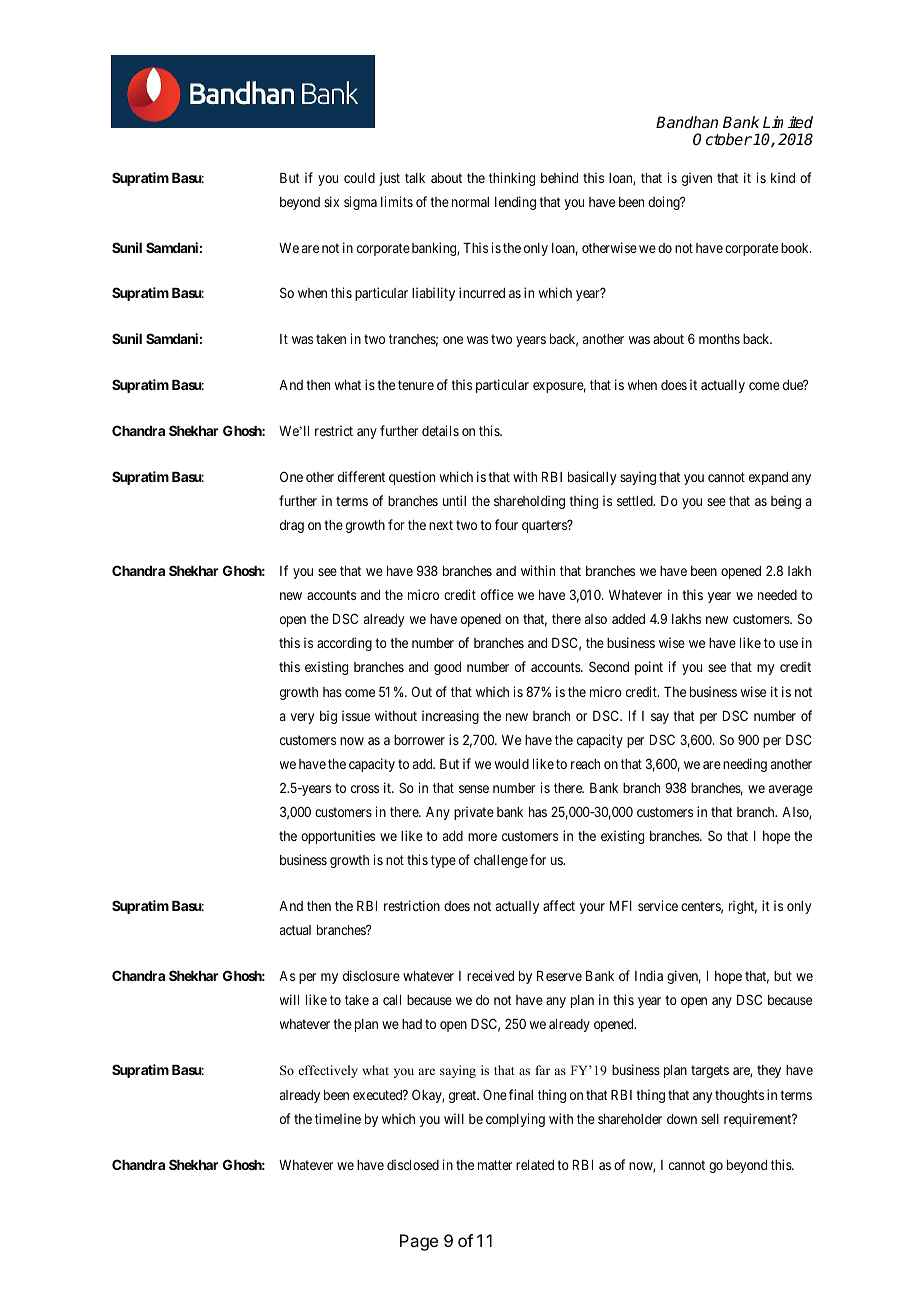 The height and width of the document is (1307, 924). I want to click on quarters, so click(545, 526).
